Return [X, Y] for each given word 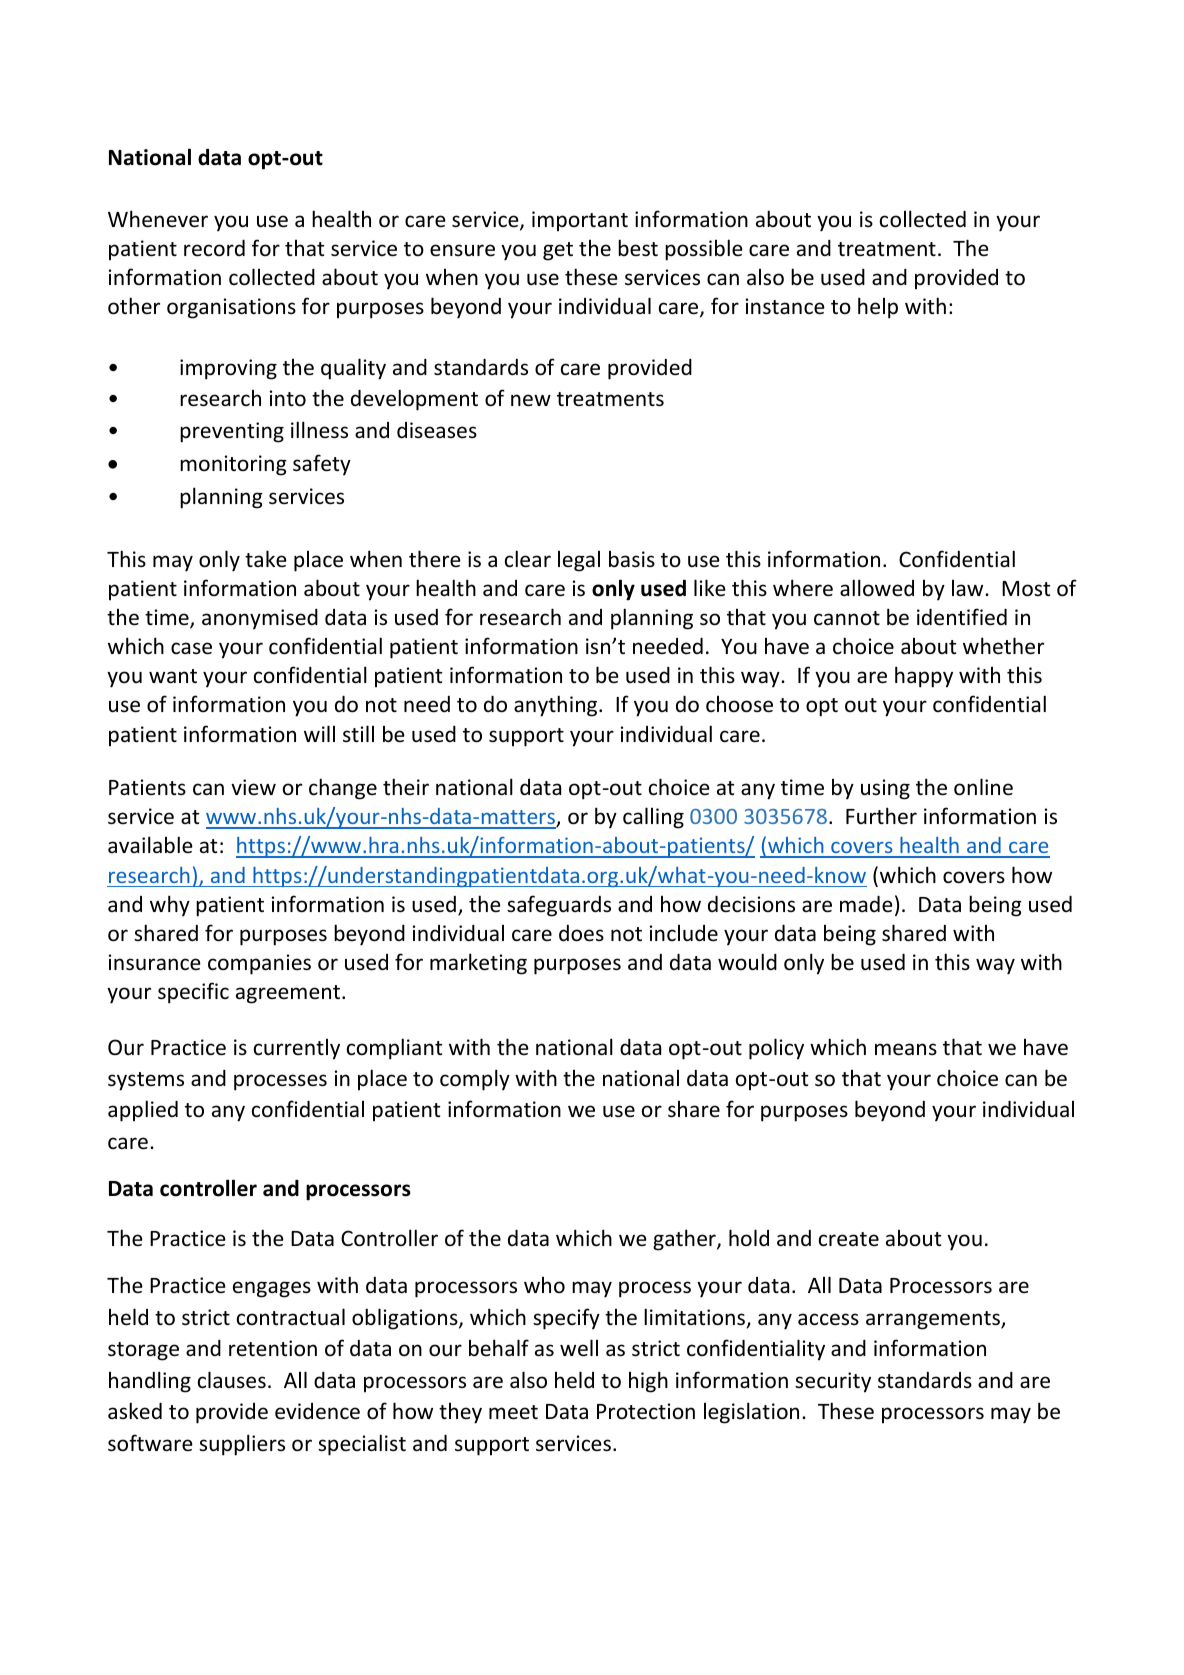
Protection [646, 1411]
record [214, 248]
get [558, 251]
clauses [232, 1380]
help [878, 308]
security [833, 1382]
